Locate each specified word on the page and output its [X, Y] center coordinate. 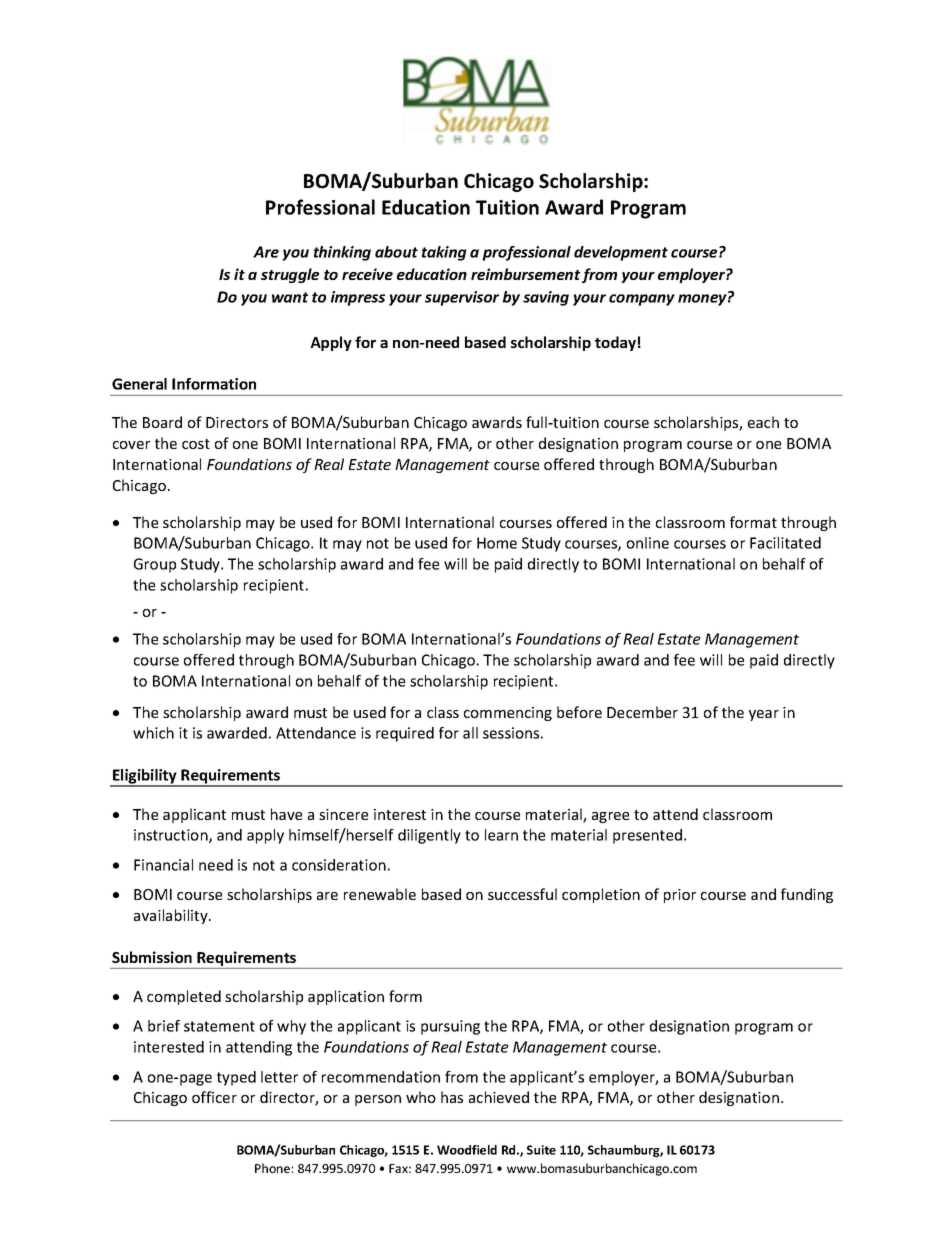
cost [196, 444]
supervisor [462, 298]
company [642, 300]
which [153, 733]
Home [497, 543]
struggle [290, 275]
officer [214, 1097]
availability [172, 916]
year [764, 715]
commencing [508, 714]
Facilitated [785, 543]
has [452, 1097]
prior [680, 896]
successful [522, 894]
